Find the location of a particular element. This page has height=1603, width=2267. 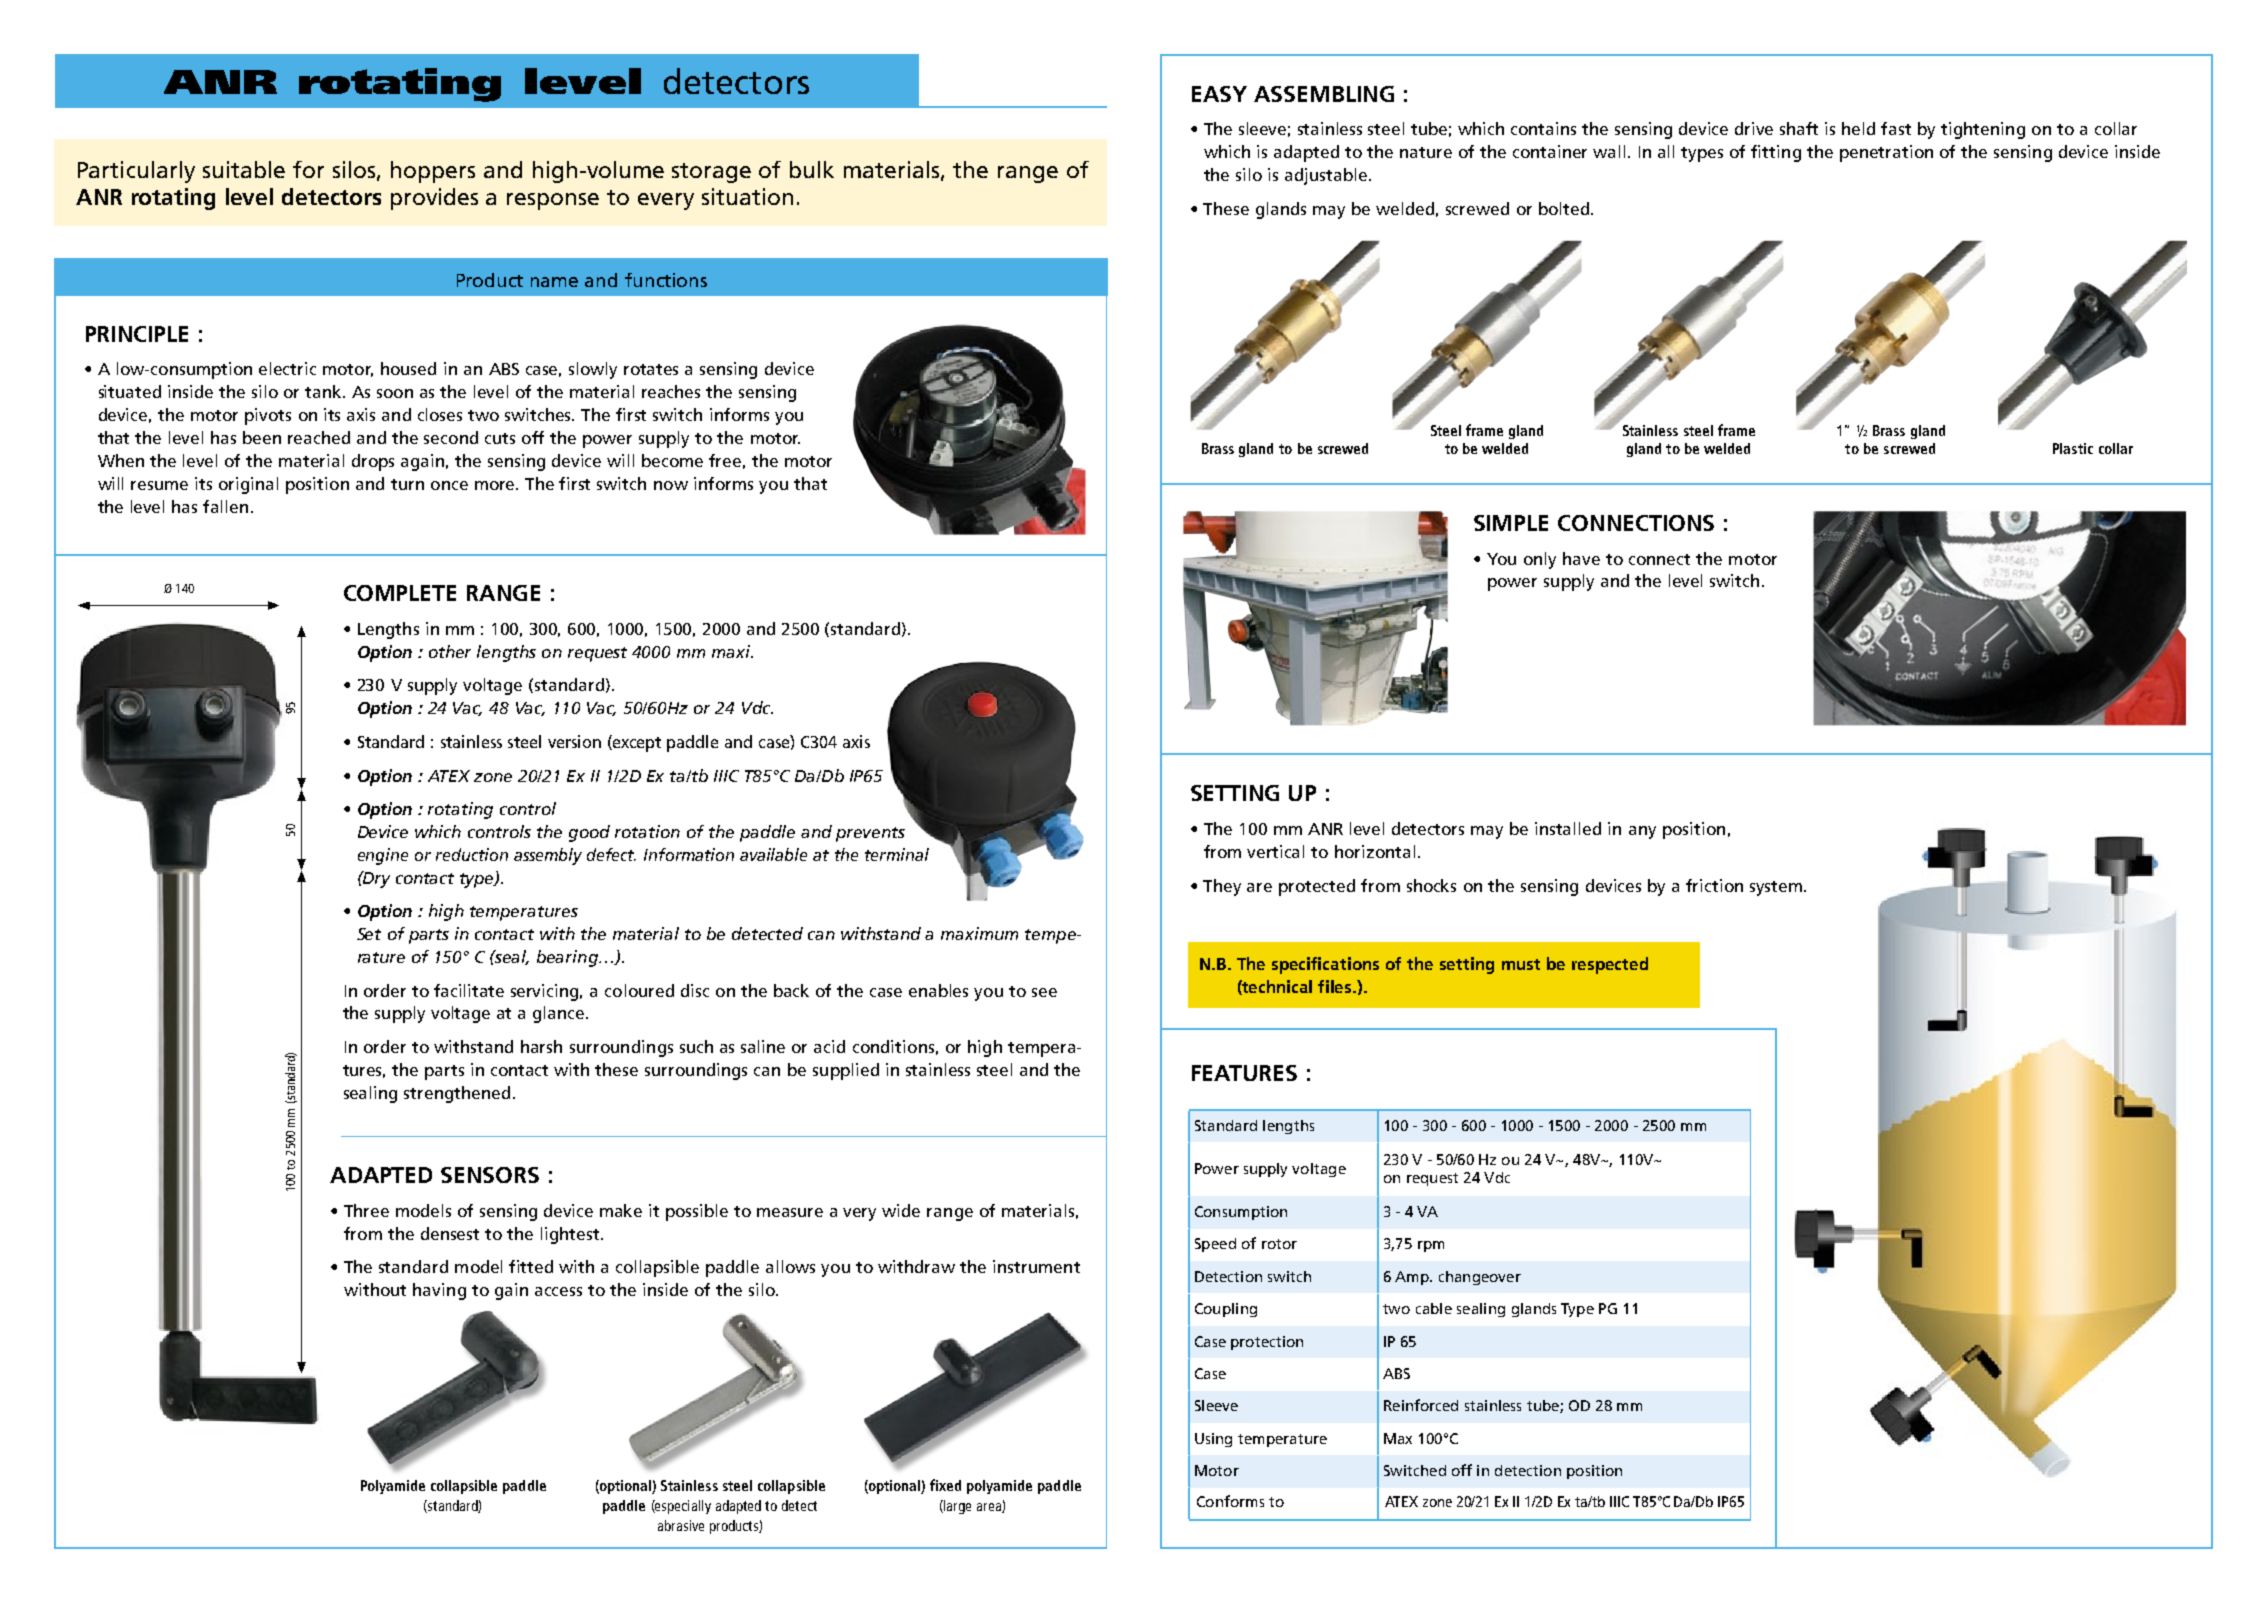

other is located at coordinates (450, 651).
